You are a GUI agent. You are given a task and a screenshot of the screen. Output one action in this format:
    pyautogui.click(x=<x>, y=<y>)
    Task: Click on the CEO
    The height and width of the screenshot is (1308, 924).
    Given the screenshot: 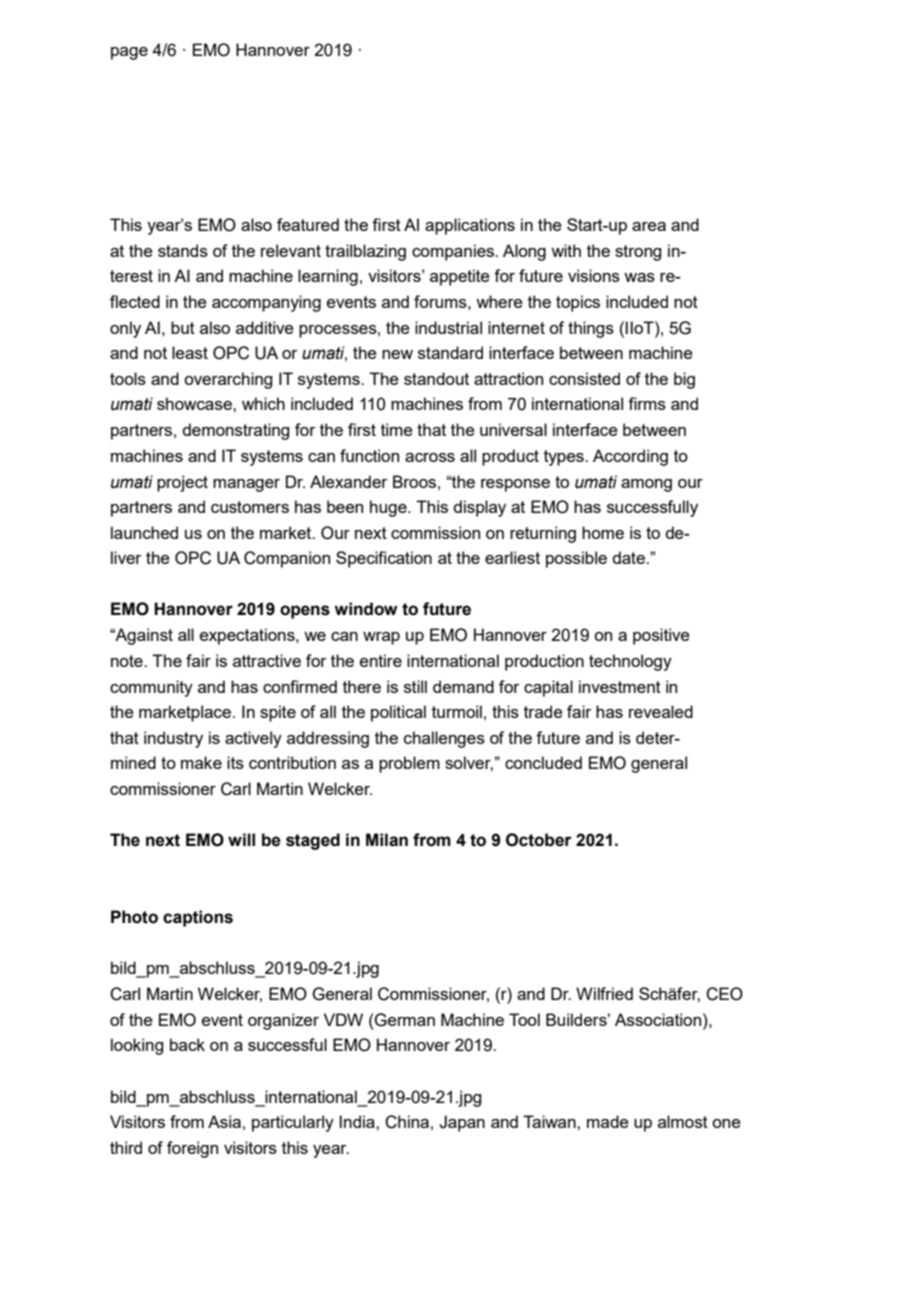 What is the action you would take?
    pyautogui.click(x=724, y=994)
